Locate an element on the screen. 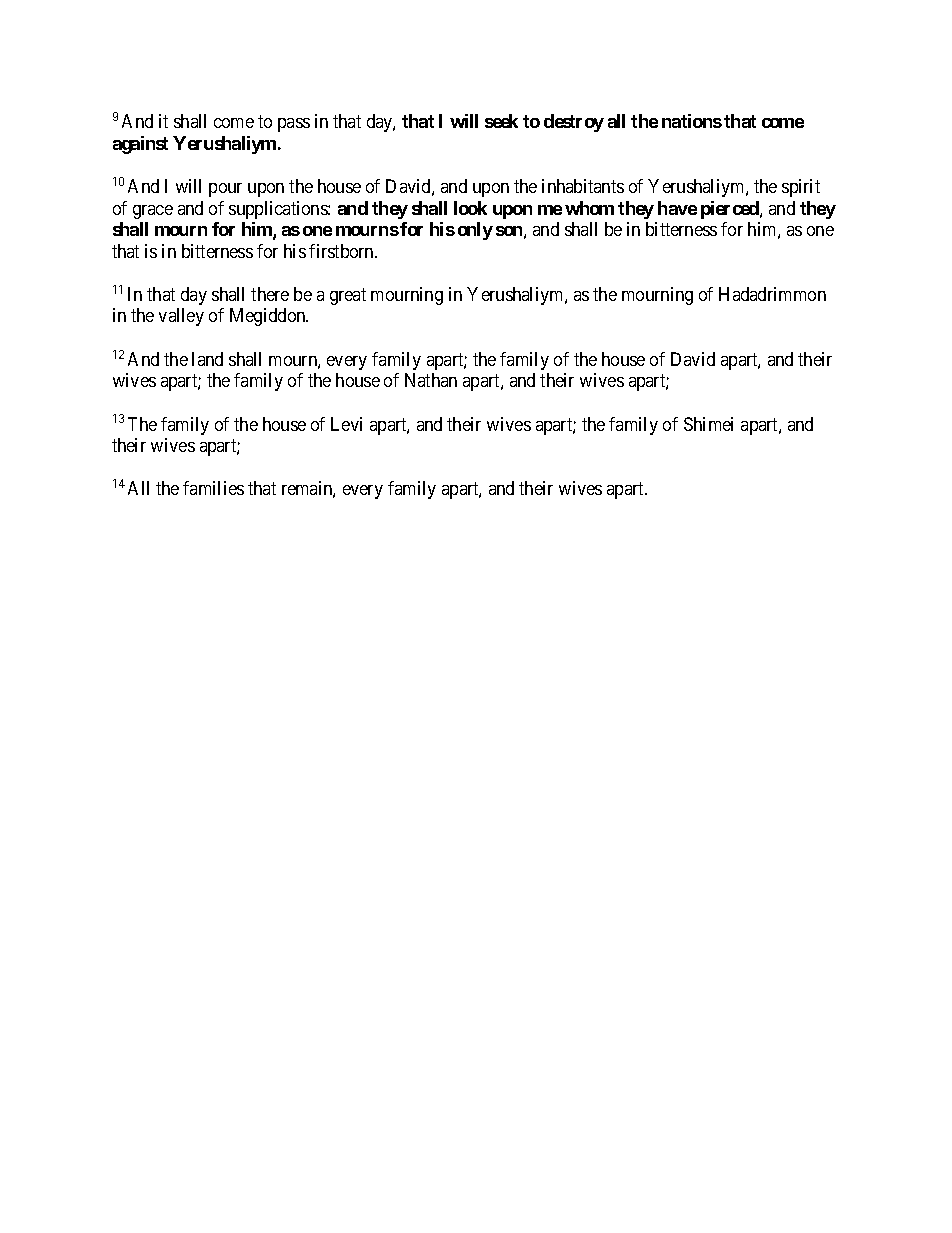  Levi is located at coordinates (346, 424).
